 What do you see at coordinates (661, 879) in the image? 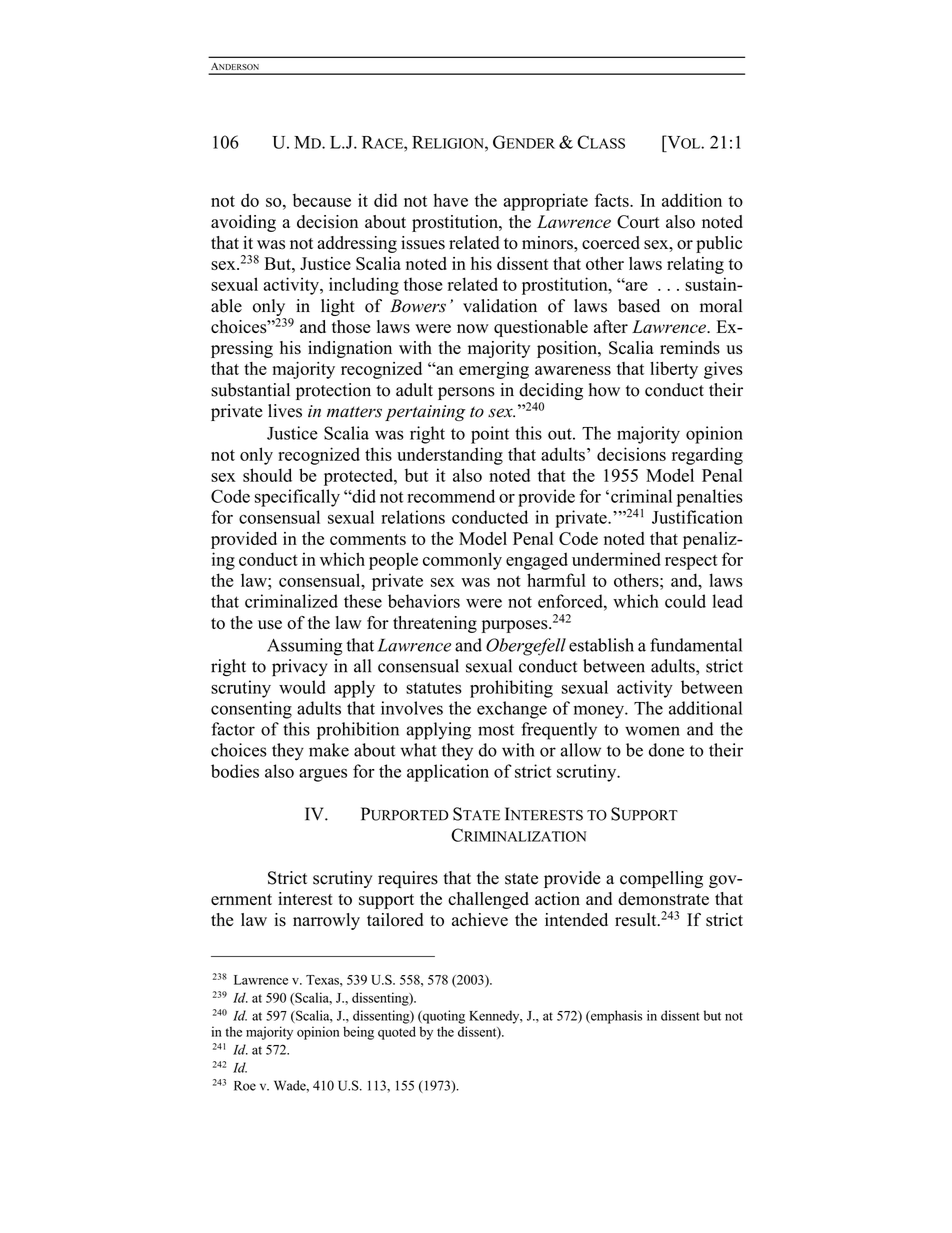
I see `compelling` at bounding box center [661, 879].
